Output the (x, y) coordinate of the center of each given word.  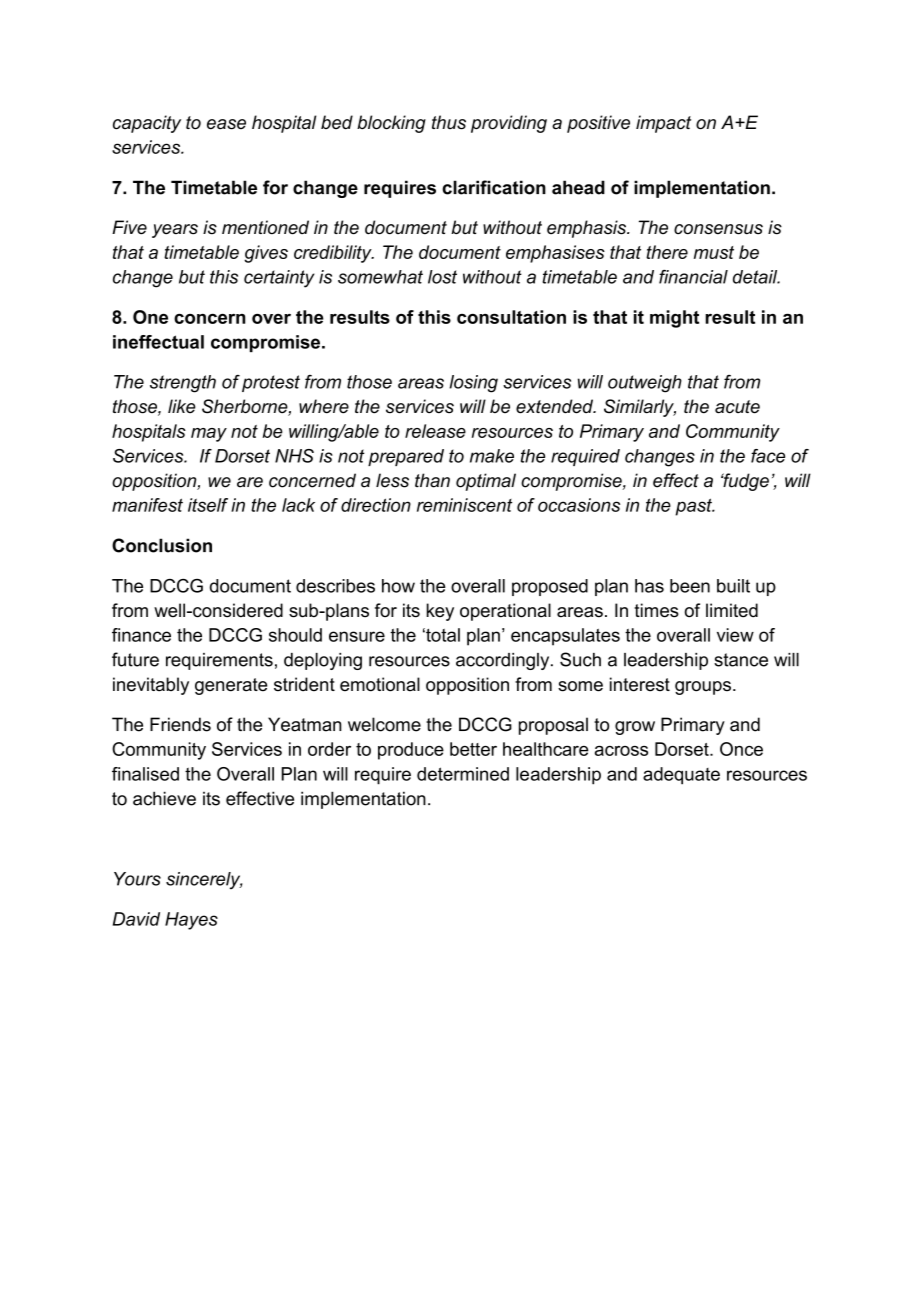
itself (208, 505)
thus (449, 122)
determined (463, 774)
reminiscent (464, 505)
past (694, 507)
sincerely (204, 880)
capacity (147, 124)
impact (663, 124)
